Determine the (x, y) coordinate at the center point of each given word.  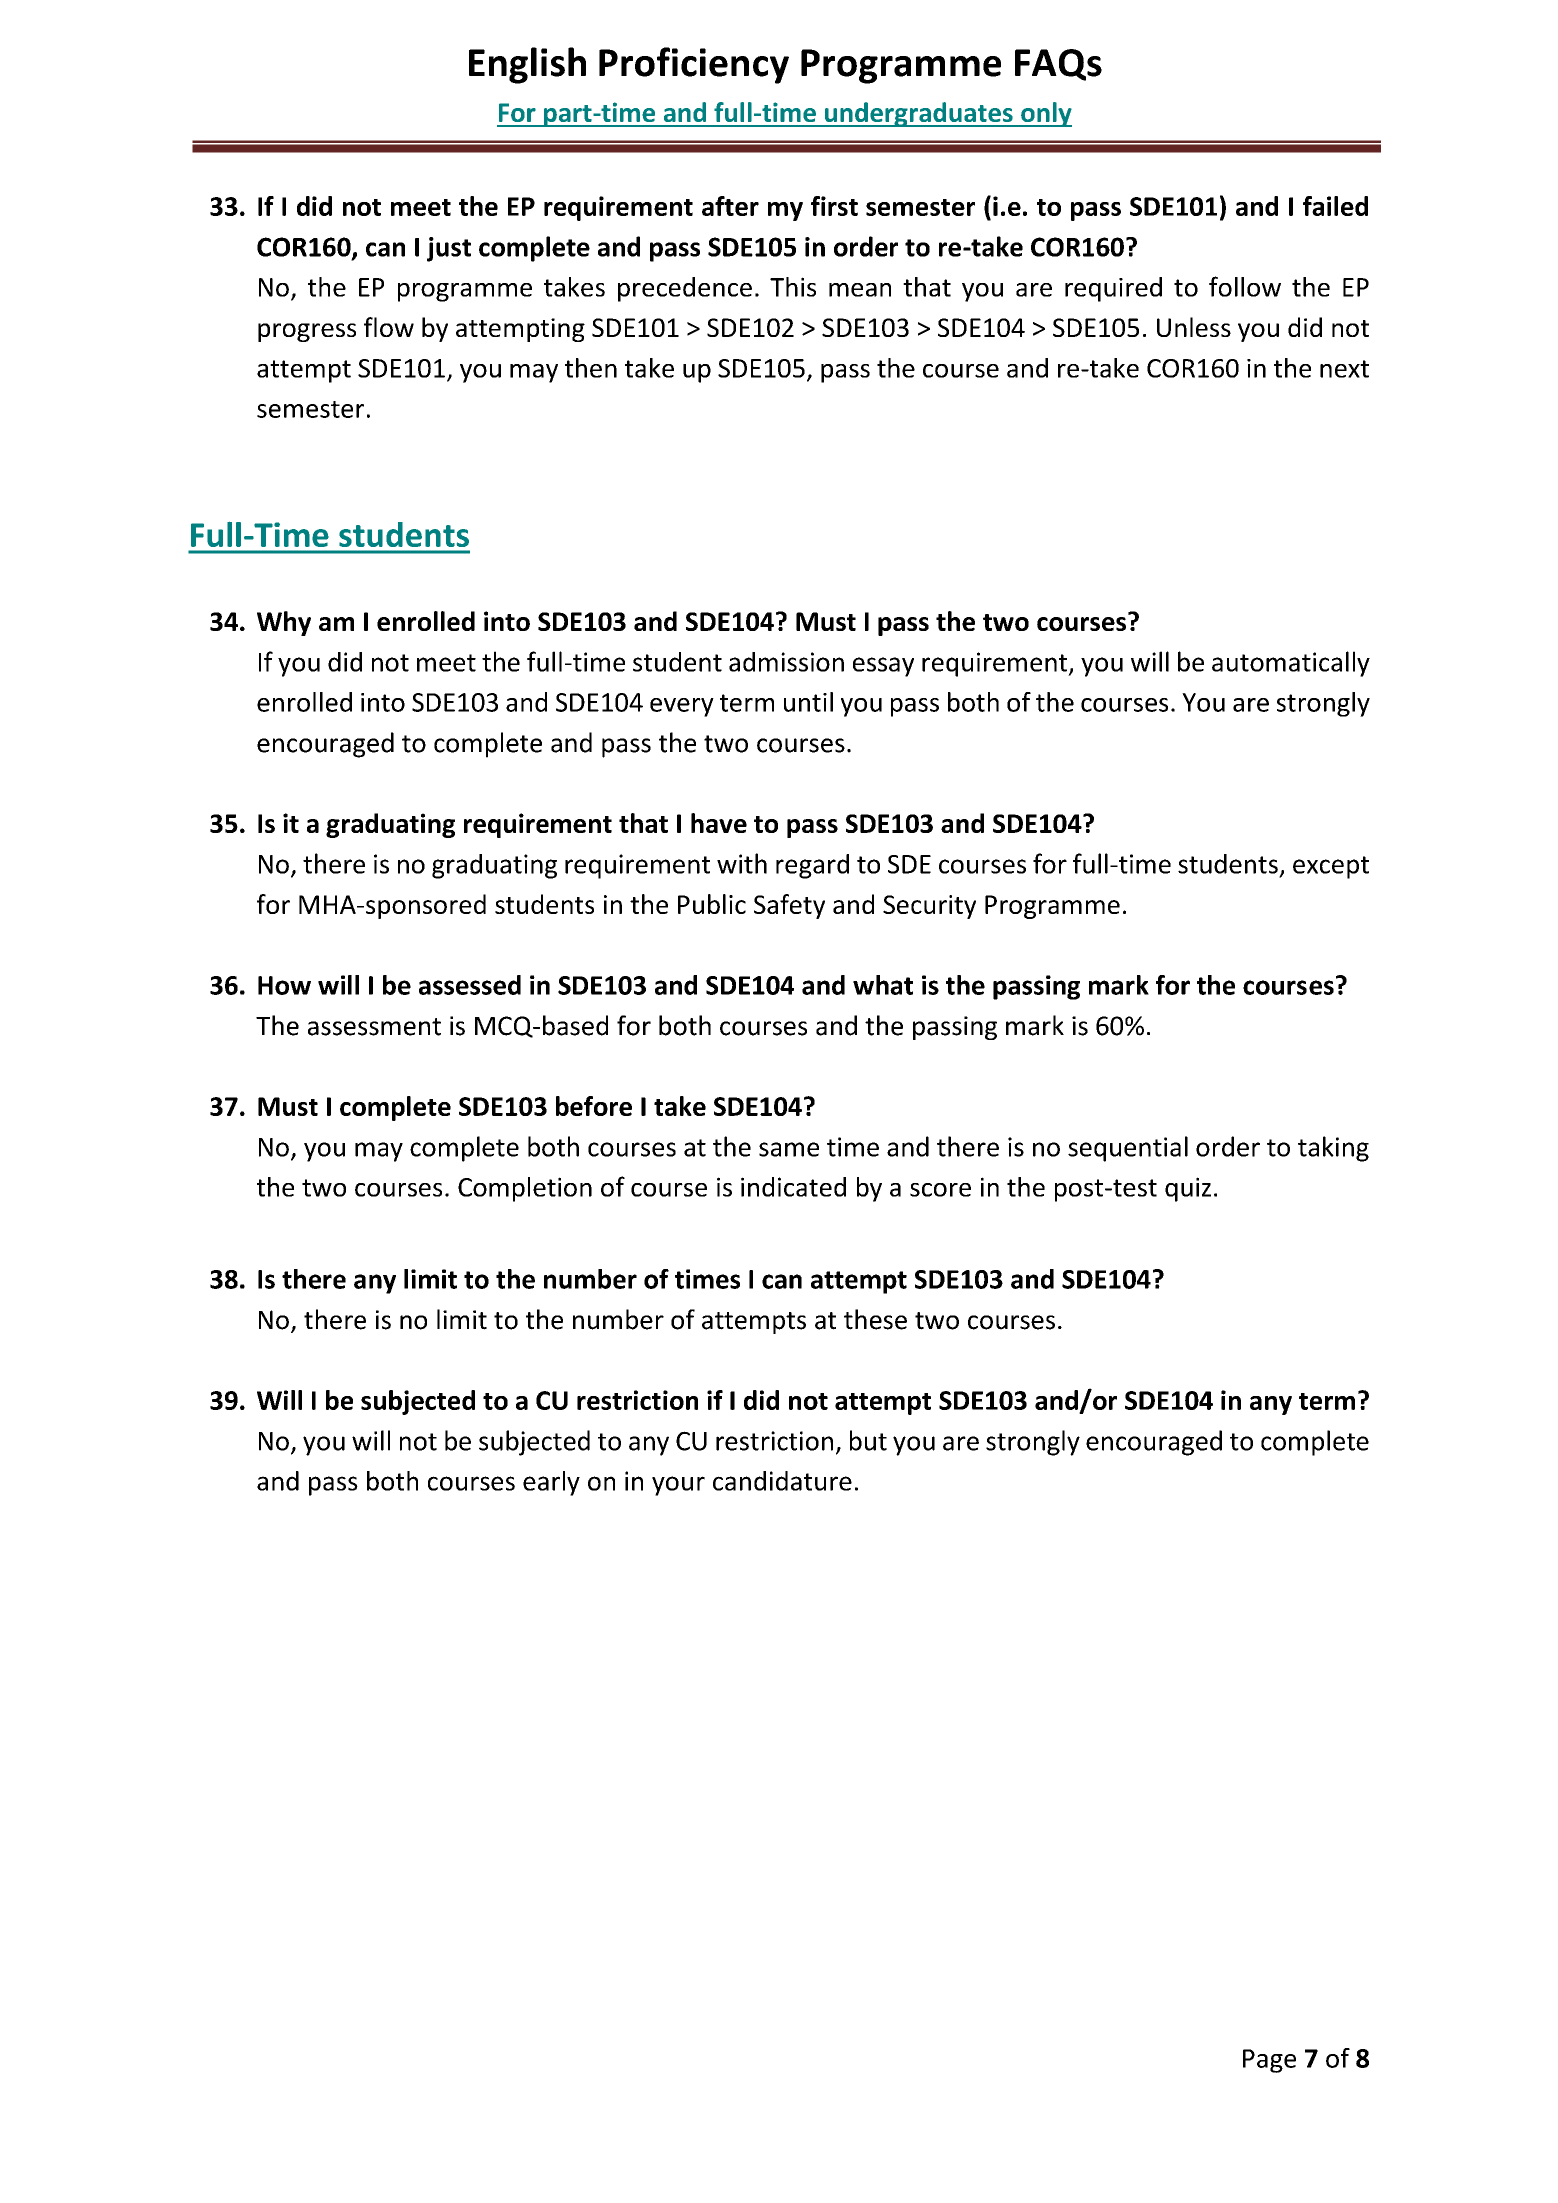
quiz (1188, 1189)
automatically (1291, 664)
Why (284, 623)
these (875, 1319)
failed (1335, 206)
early (551, 1483)
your (678, 1486)
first (834, 206)
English (527, 65)
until (808, 702)
